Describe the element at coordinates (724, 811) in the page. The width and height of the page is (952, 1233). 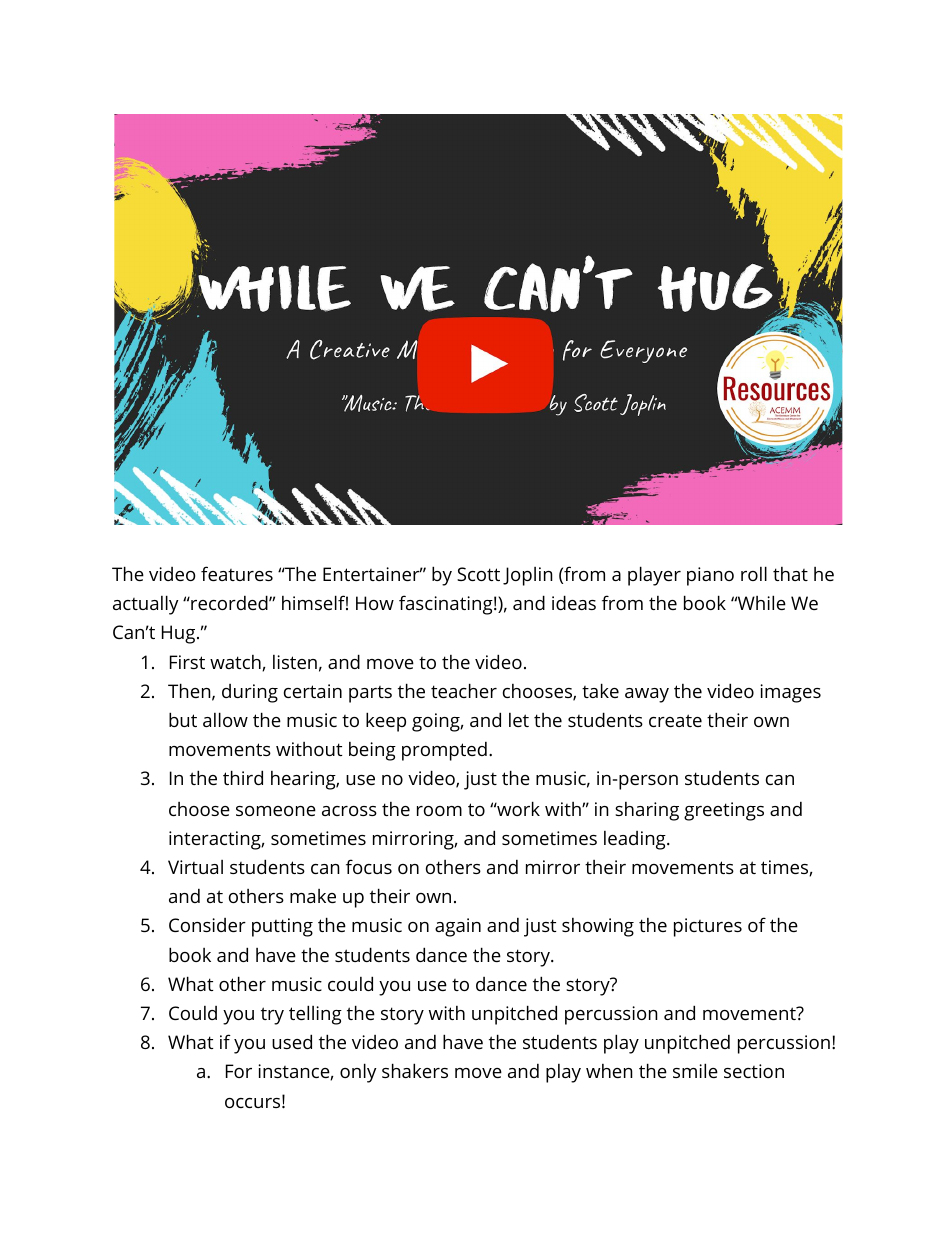
I see `greetings` at that location.
